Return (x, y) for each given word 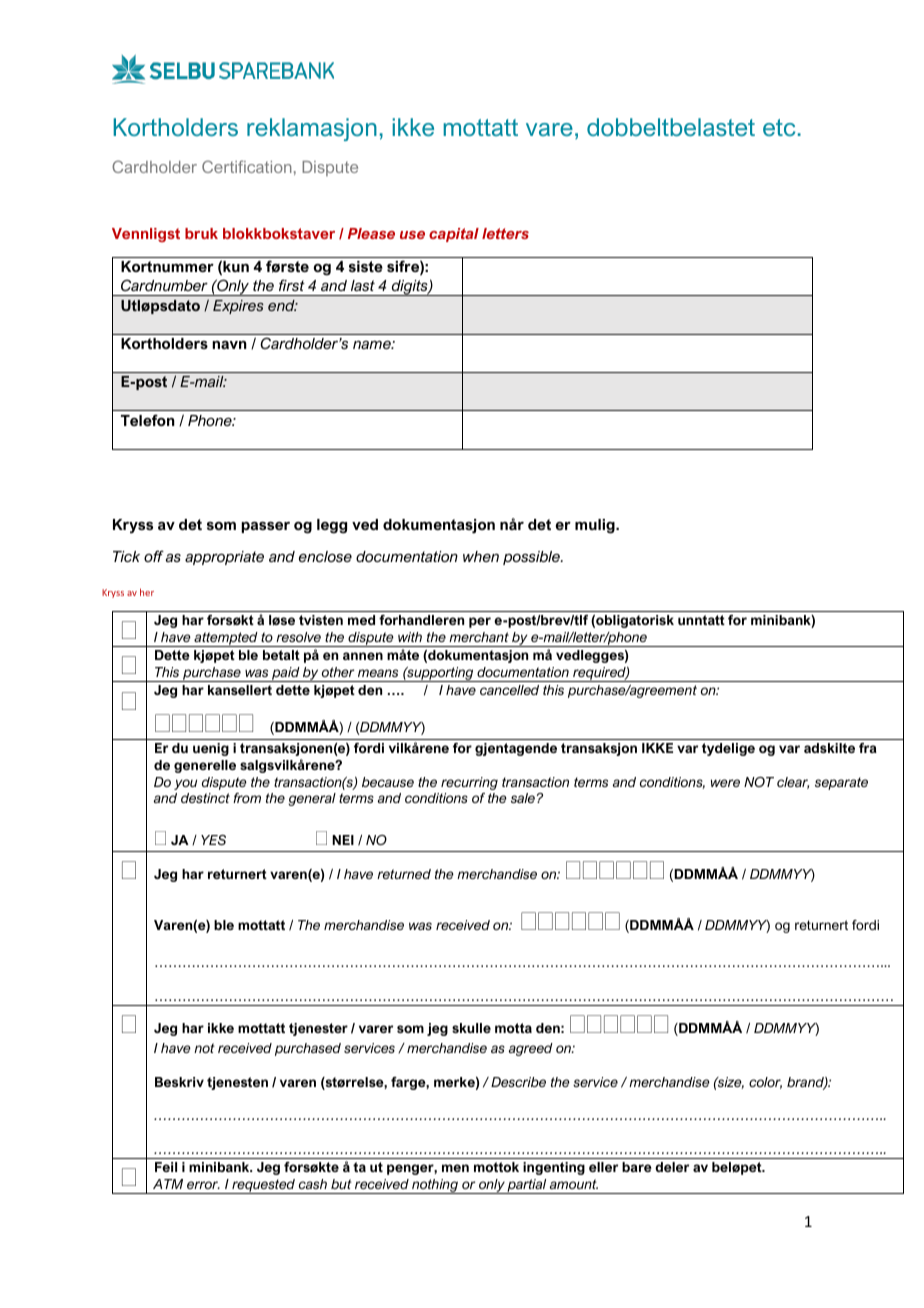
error (203, 1185)
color (765, 1083)
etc (779, 127)
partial (527, 1186)
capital (454, 235)
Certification (247, 166)
